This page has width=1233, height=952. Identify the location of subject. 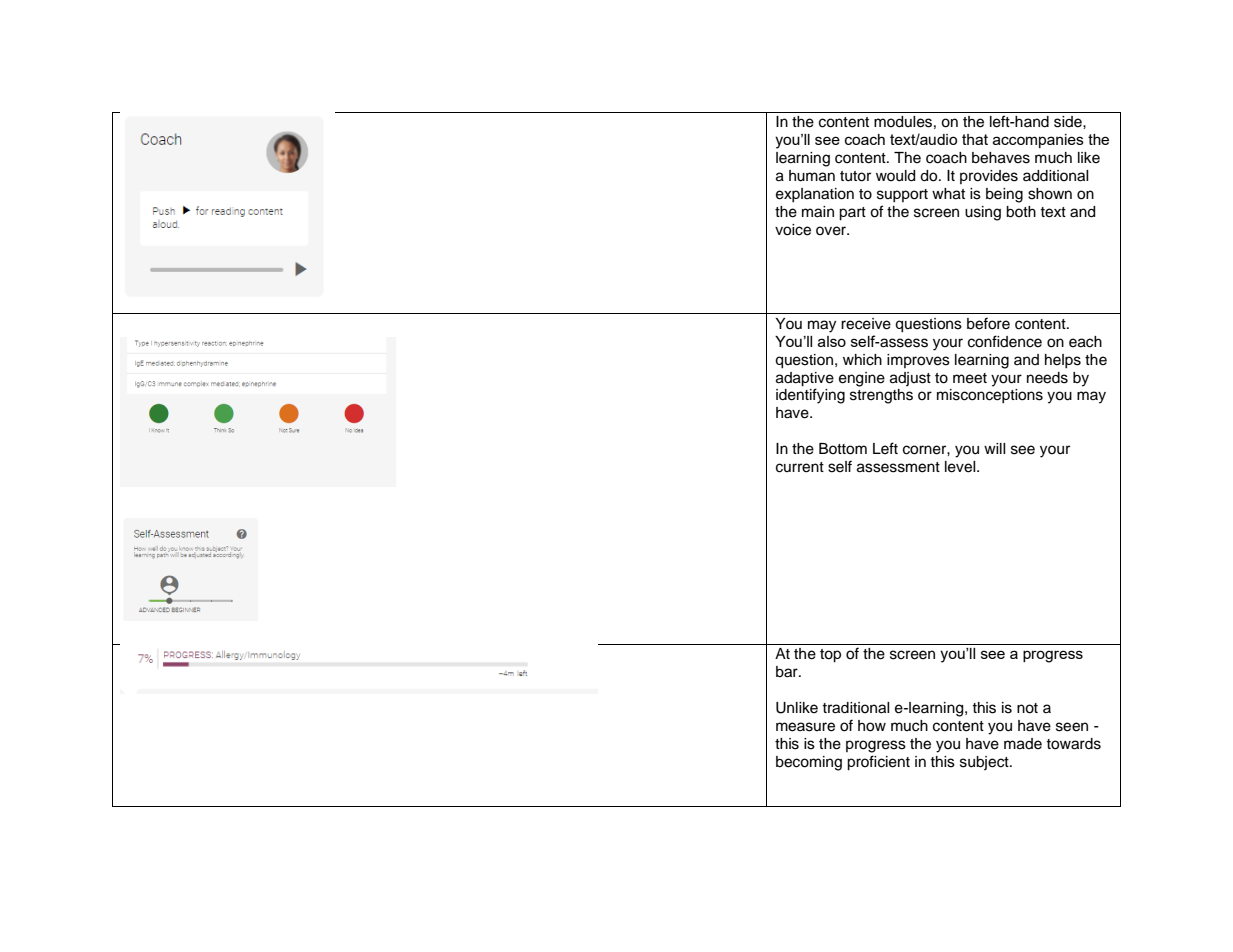
(985, 763).
